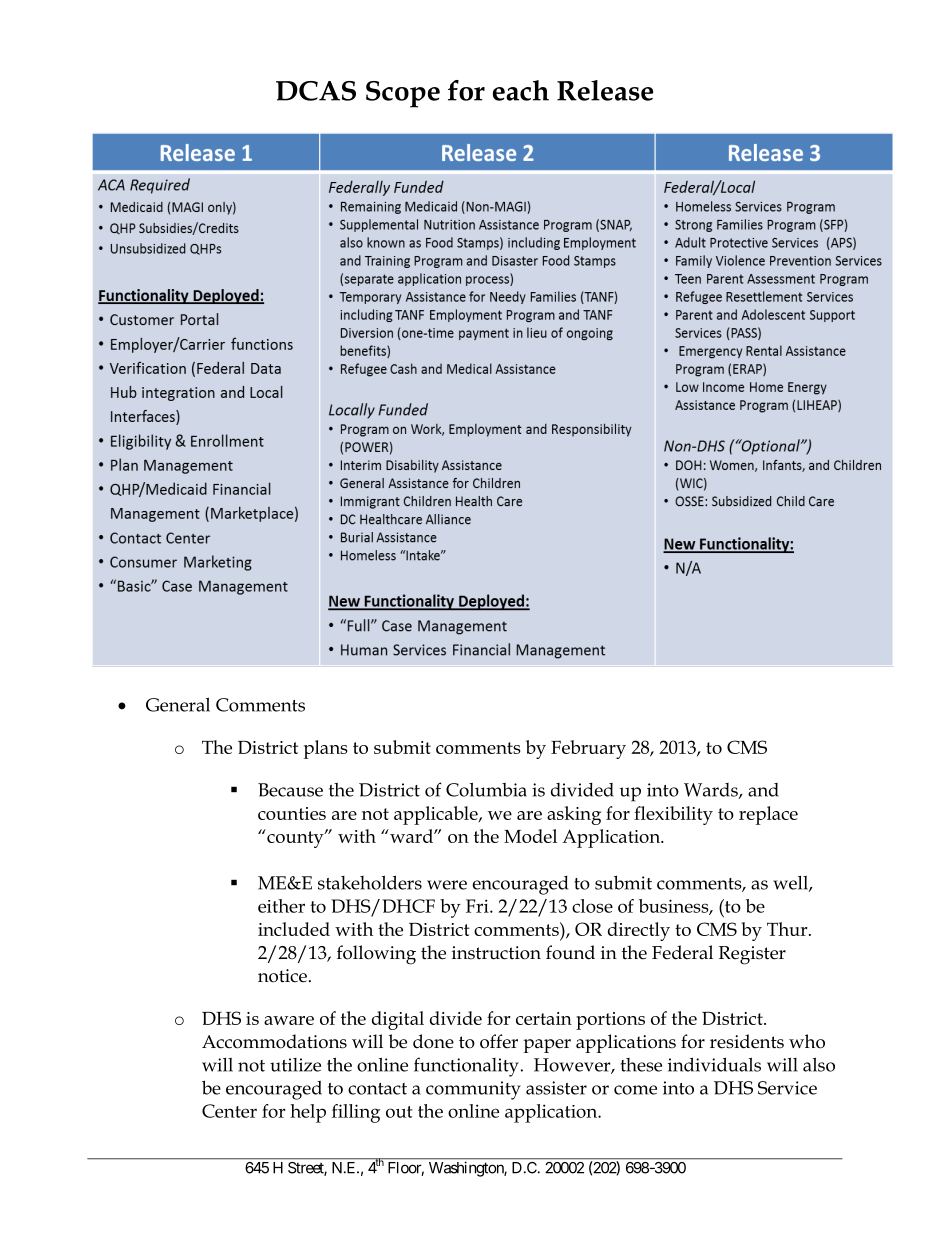 This screenshot has width=952, height=1233. Describe the element at coordinates (763, 790) in the screenshot. I see `and` at that location.
